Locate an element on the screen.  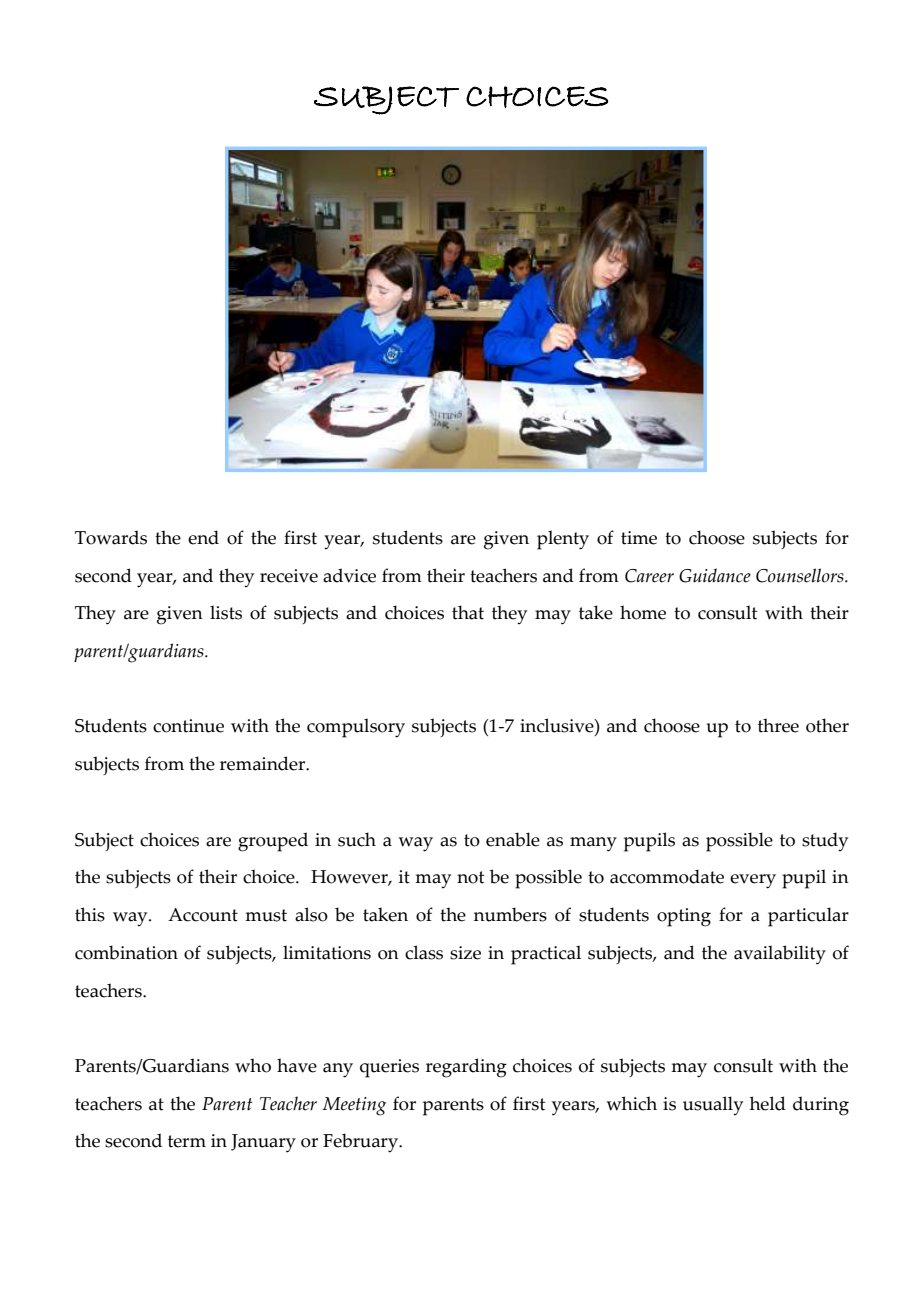
end is located at coordinates (203, 537).
